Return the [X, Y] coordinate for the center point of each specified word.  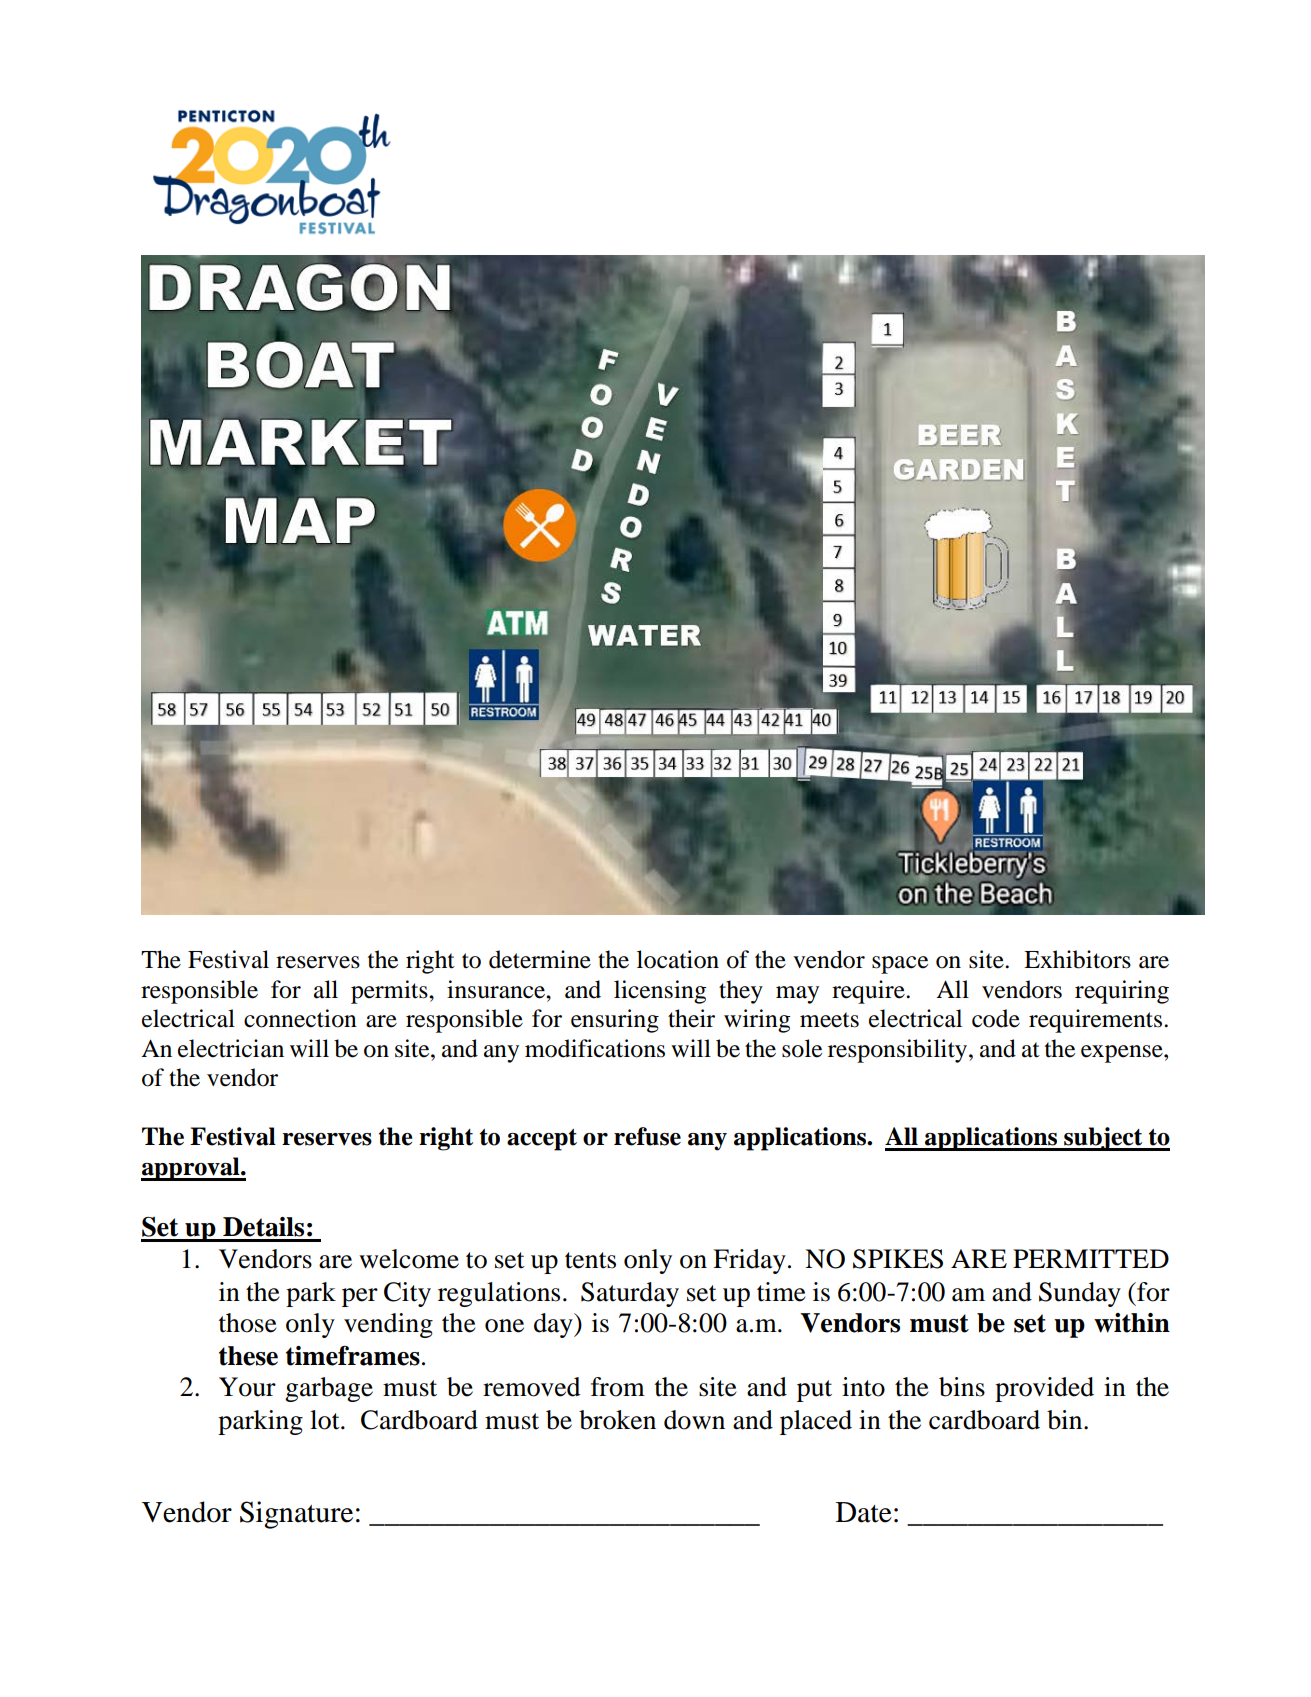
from [618, 1387]
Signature [296, 1515]
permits [390, 992]
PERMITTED [1091, 1258]
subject [1103, 1139]
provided [1044, 1389]
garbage [329, 1389]
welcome [409, 1259]
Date [864, 1512]
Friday [749, 1261]
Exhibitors [1077, 959]
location [678, 959]
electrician [231, 1048]
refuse [647, 1136]
